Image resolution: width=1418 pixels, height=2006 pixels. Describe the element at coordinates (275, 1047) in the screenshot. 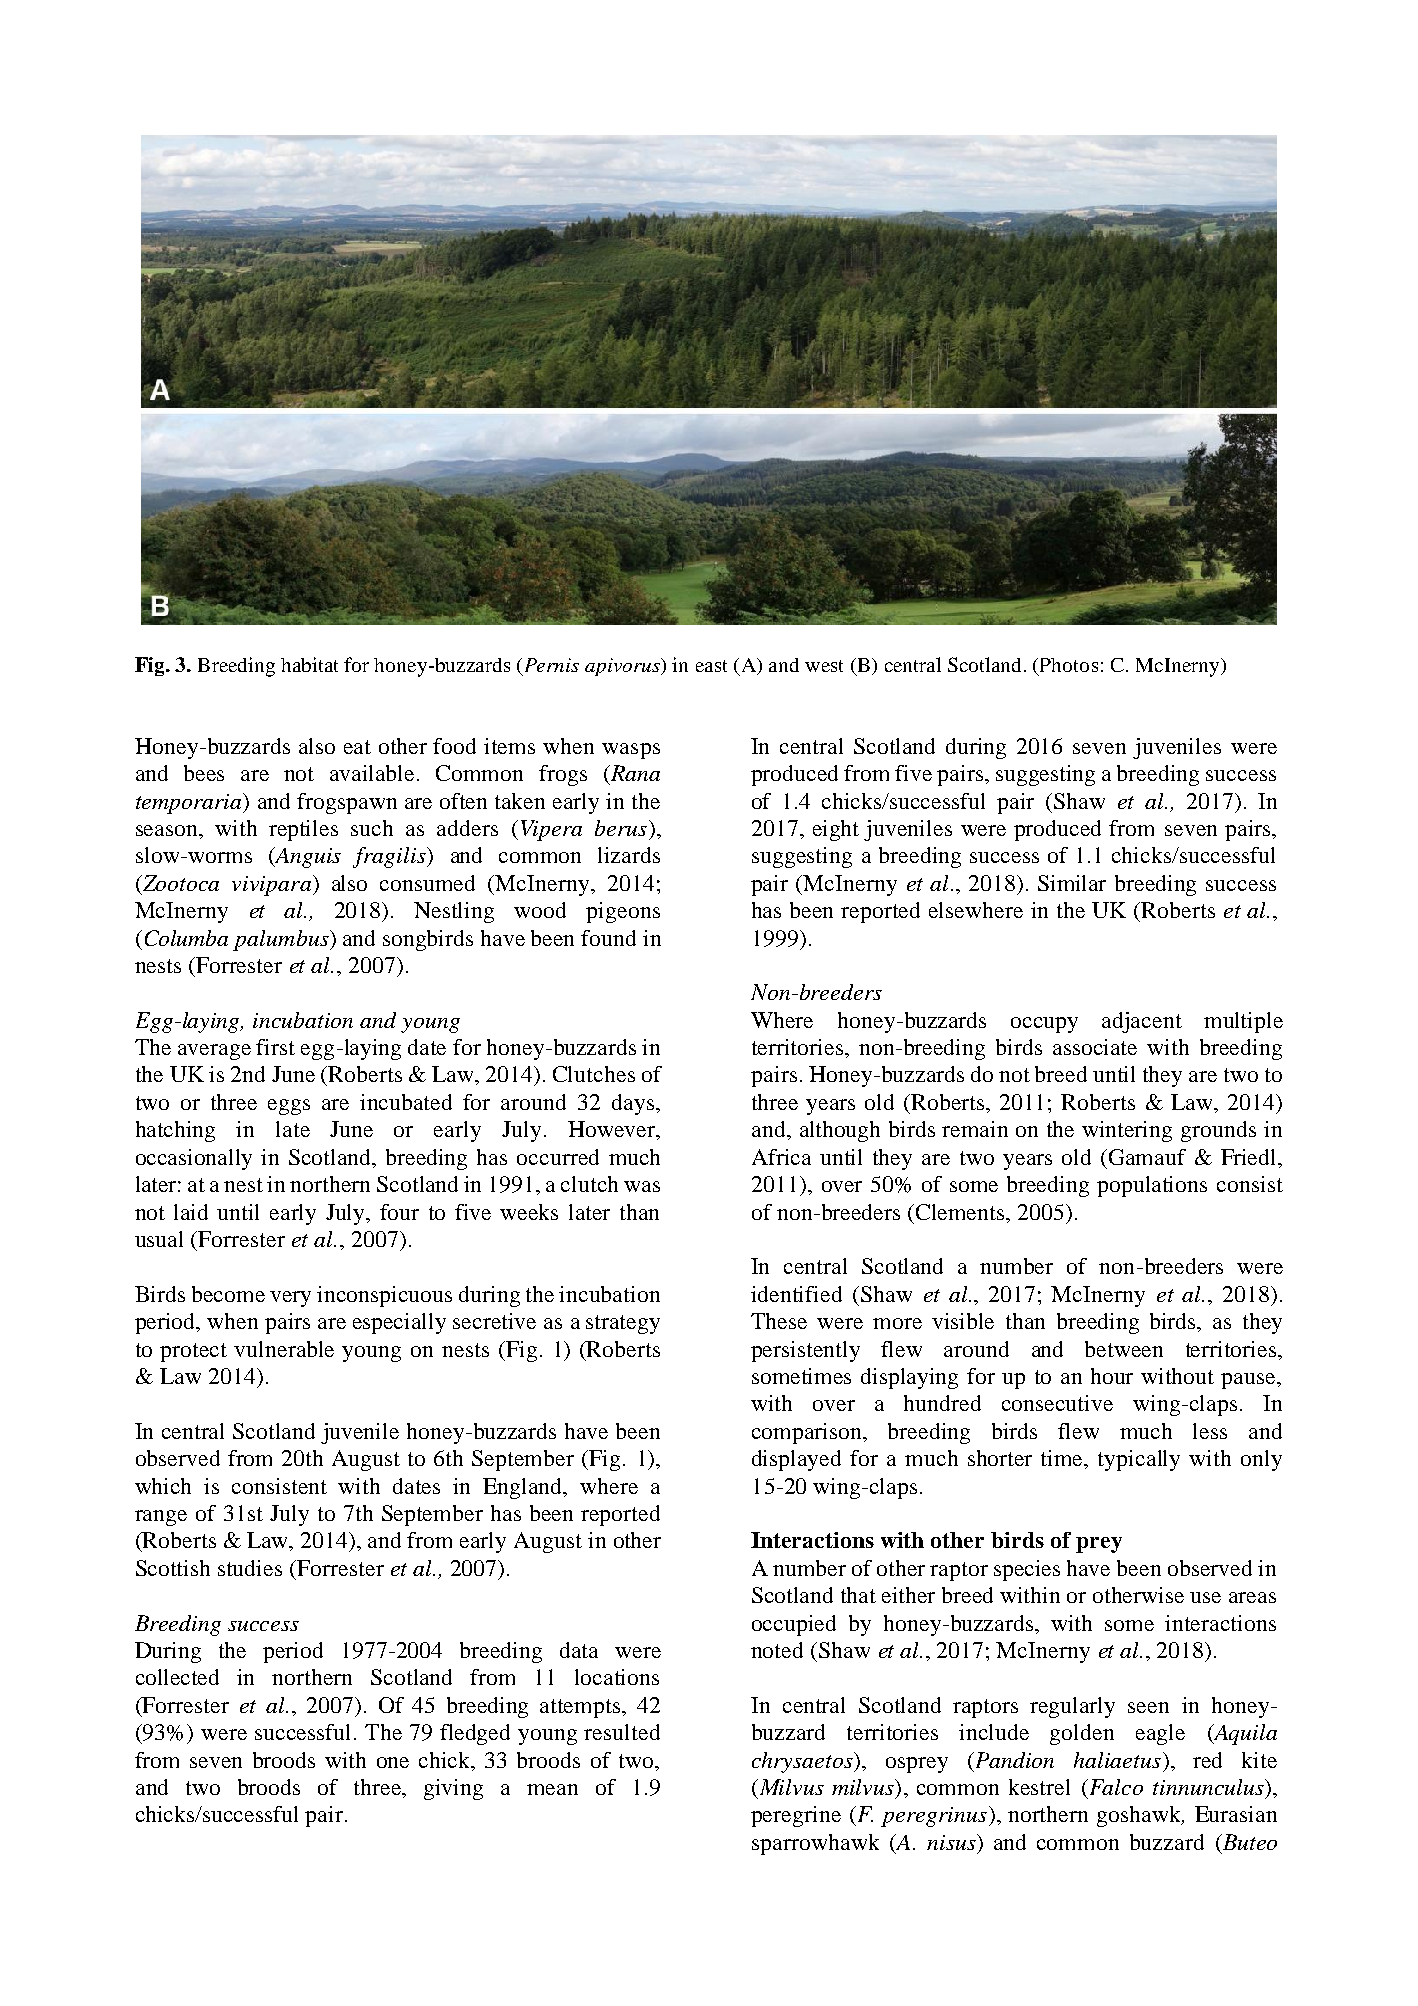

I see `first` at that location.
